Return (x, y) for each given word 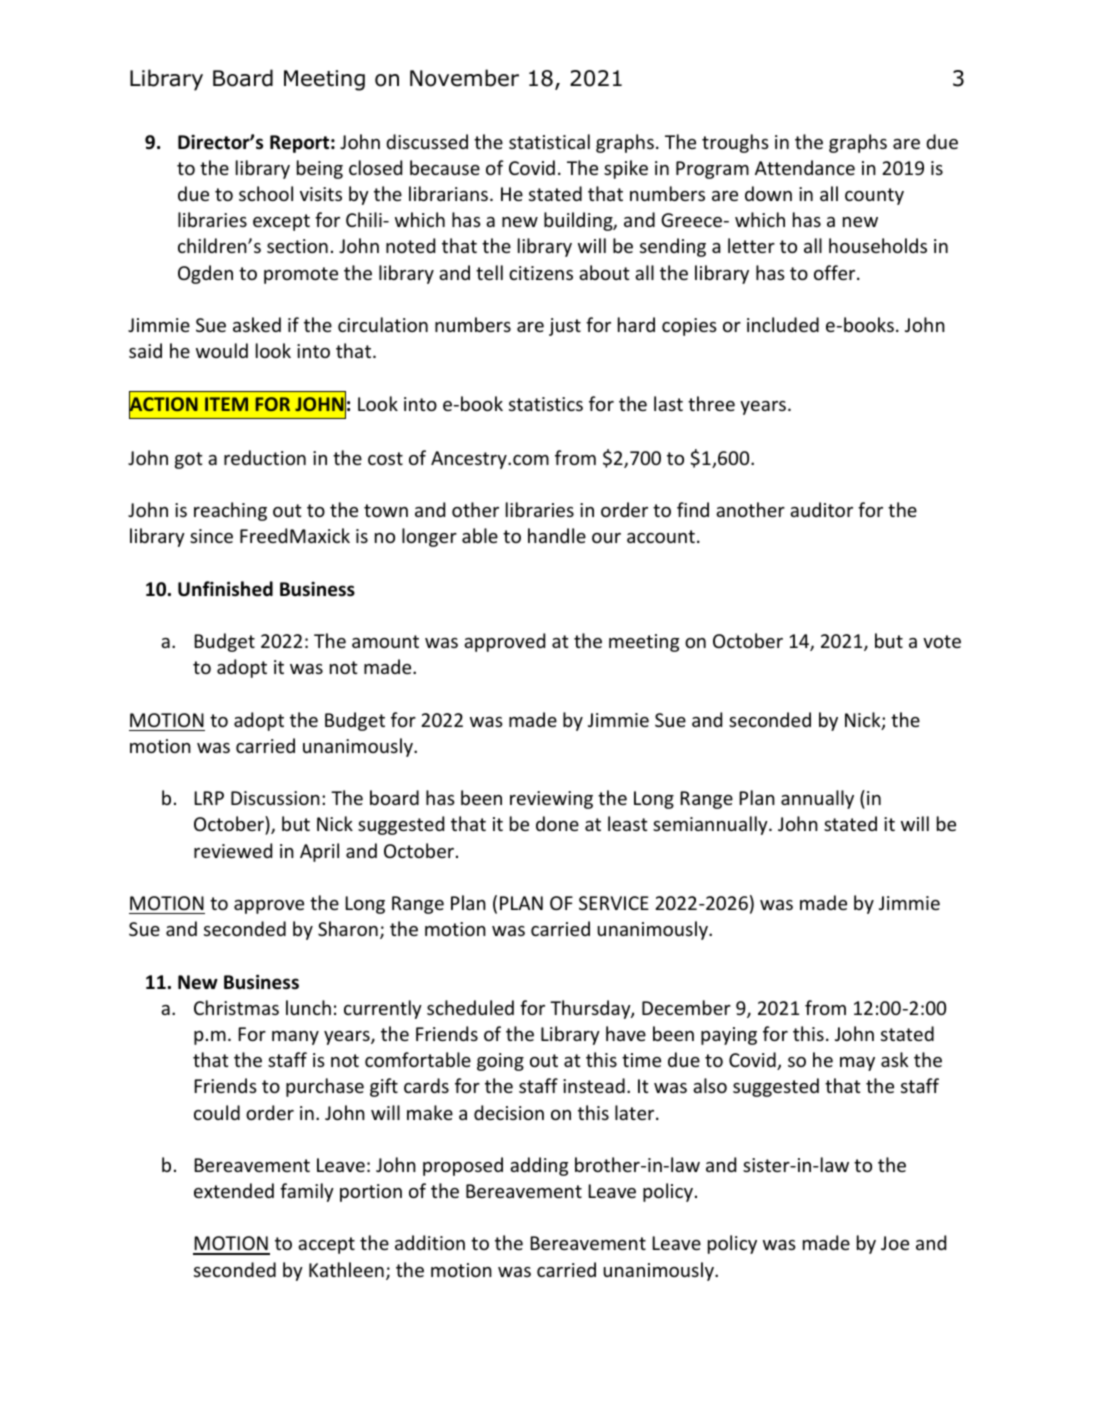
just (565, 327)
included (783, 324)
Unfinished (225, 589)
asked (257, 324)
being (320, 169)
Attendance (805, 167)
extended (234, 1190)
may (857, 1064)
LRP (209, 798)
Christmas (236, 1007)
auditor (821, 509)
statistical (549, 141)
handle (557, 535)
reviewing (551, 800)
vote (942, 641)
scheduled (470, 1007)
